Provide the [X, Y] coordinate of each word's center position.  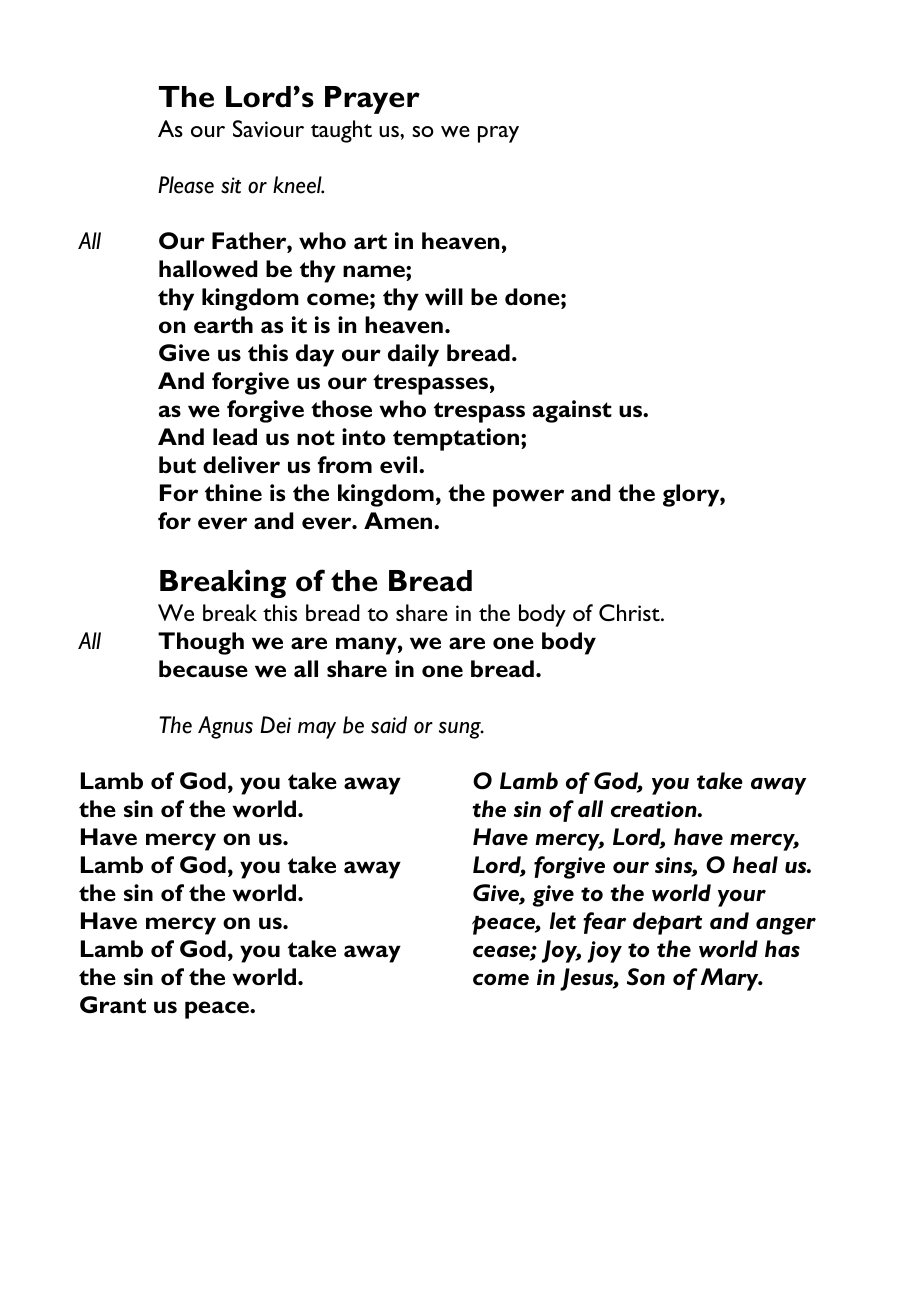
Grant [113, 1005]
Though [201, 643]
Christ [630, 612]
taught [341, 131]
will [444, 297]
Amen [399, 521]
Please [186, 185]
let [563, 920]
